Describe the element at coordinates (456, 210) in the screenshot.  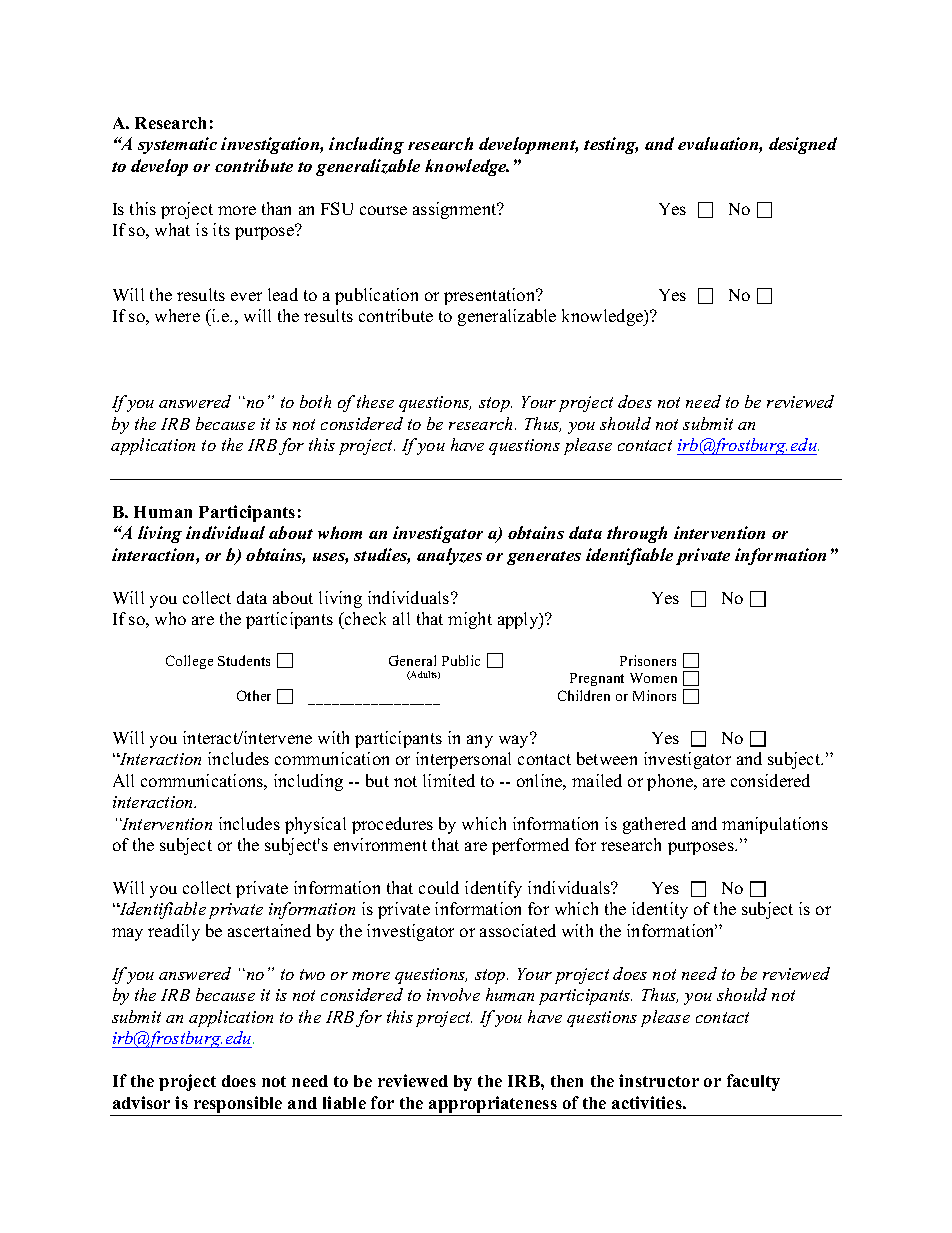
I see `assignment` at that location.
